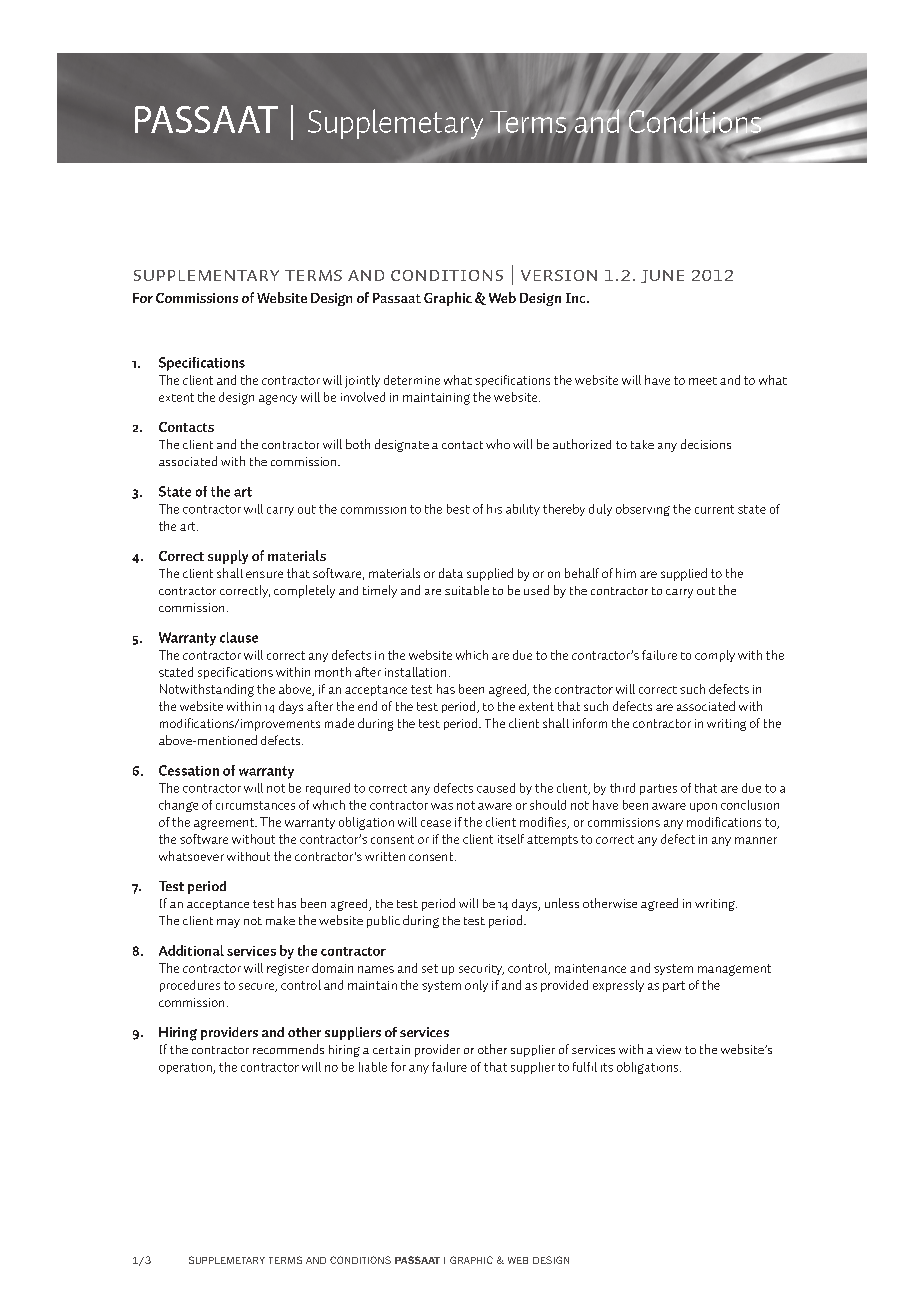  What do you see at coordinates (714, 509) in the image?
I see `current` at bounding box center [714, 509].
